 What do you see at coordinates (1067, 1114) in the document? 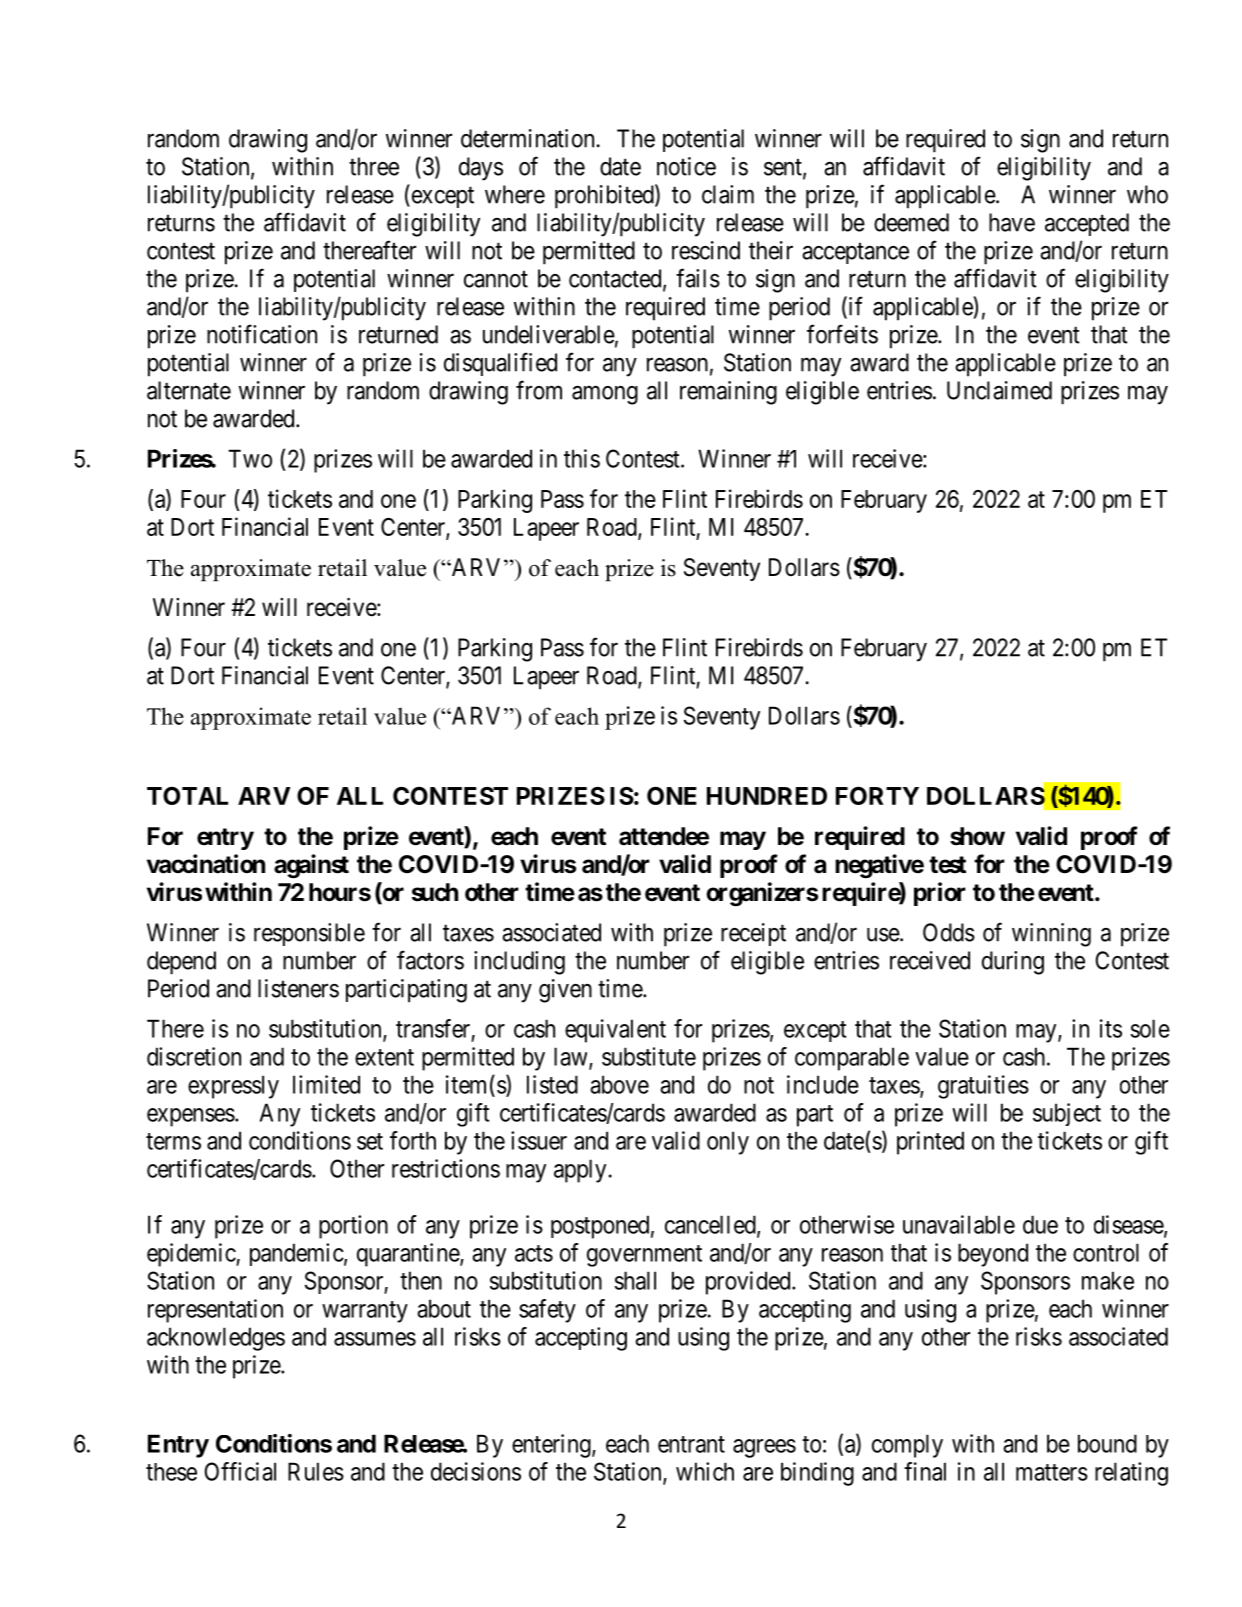
I see `subject` at bounding box center [1067, 1114].
